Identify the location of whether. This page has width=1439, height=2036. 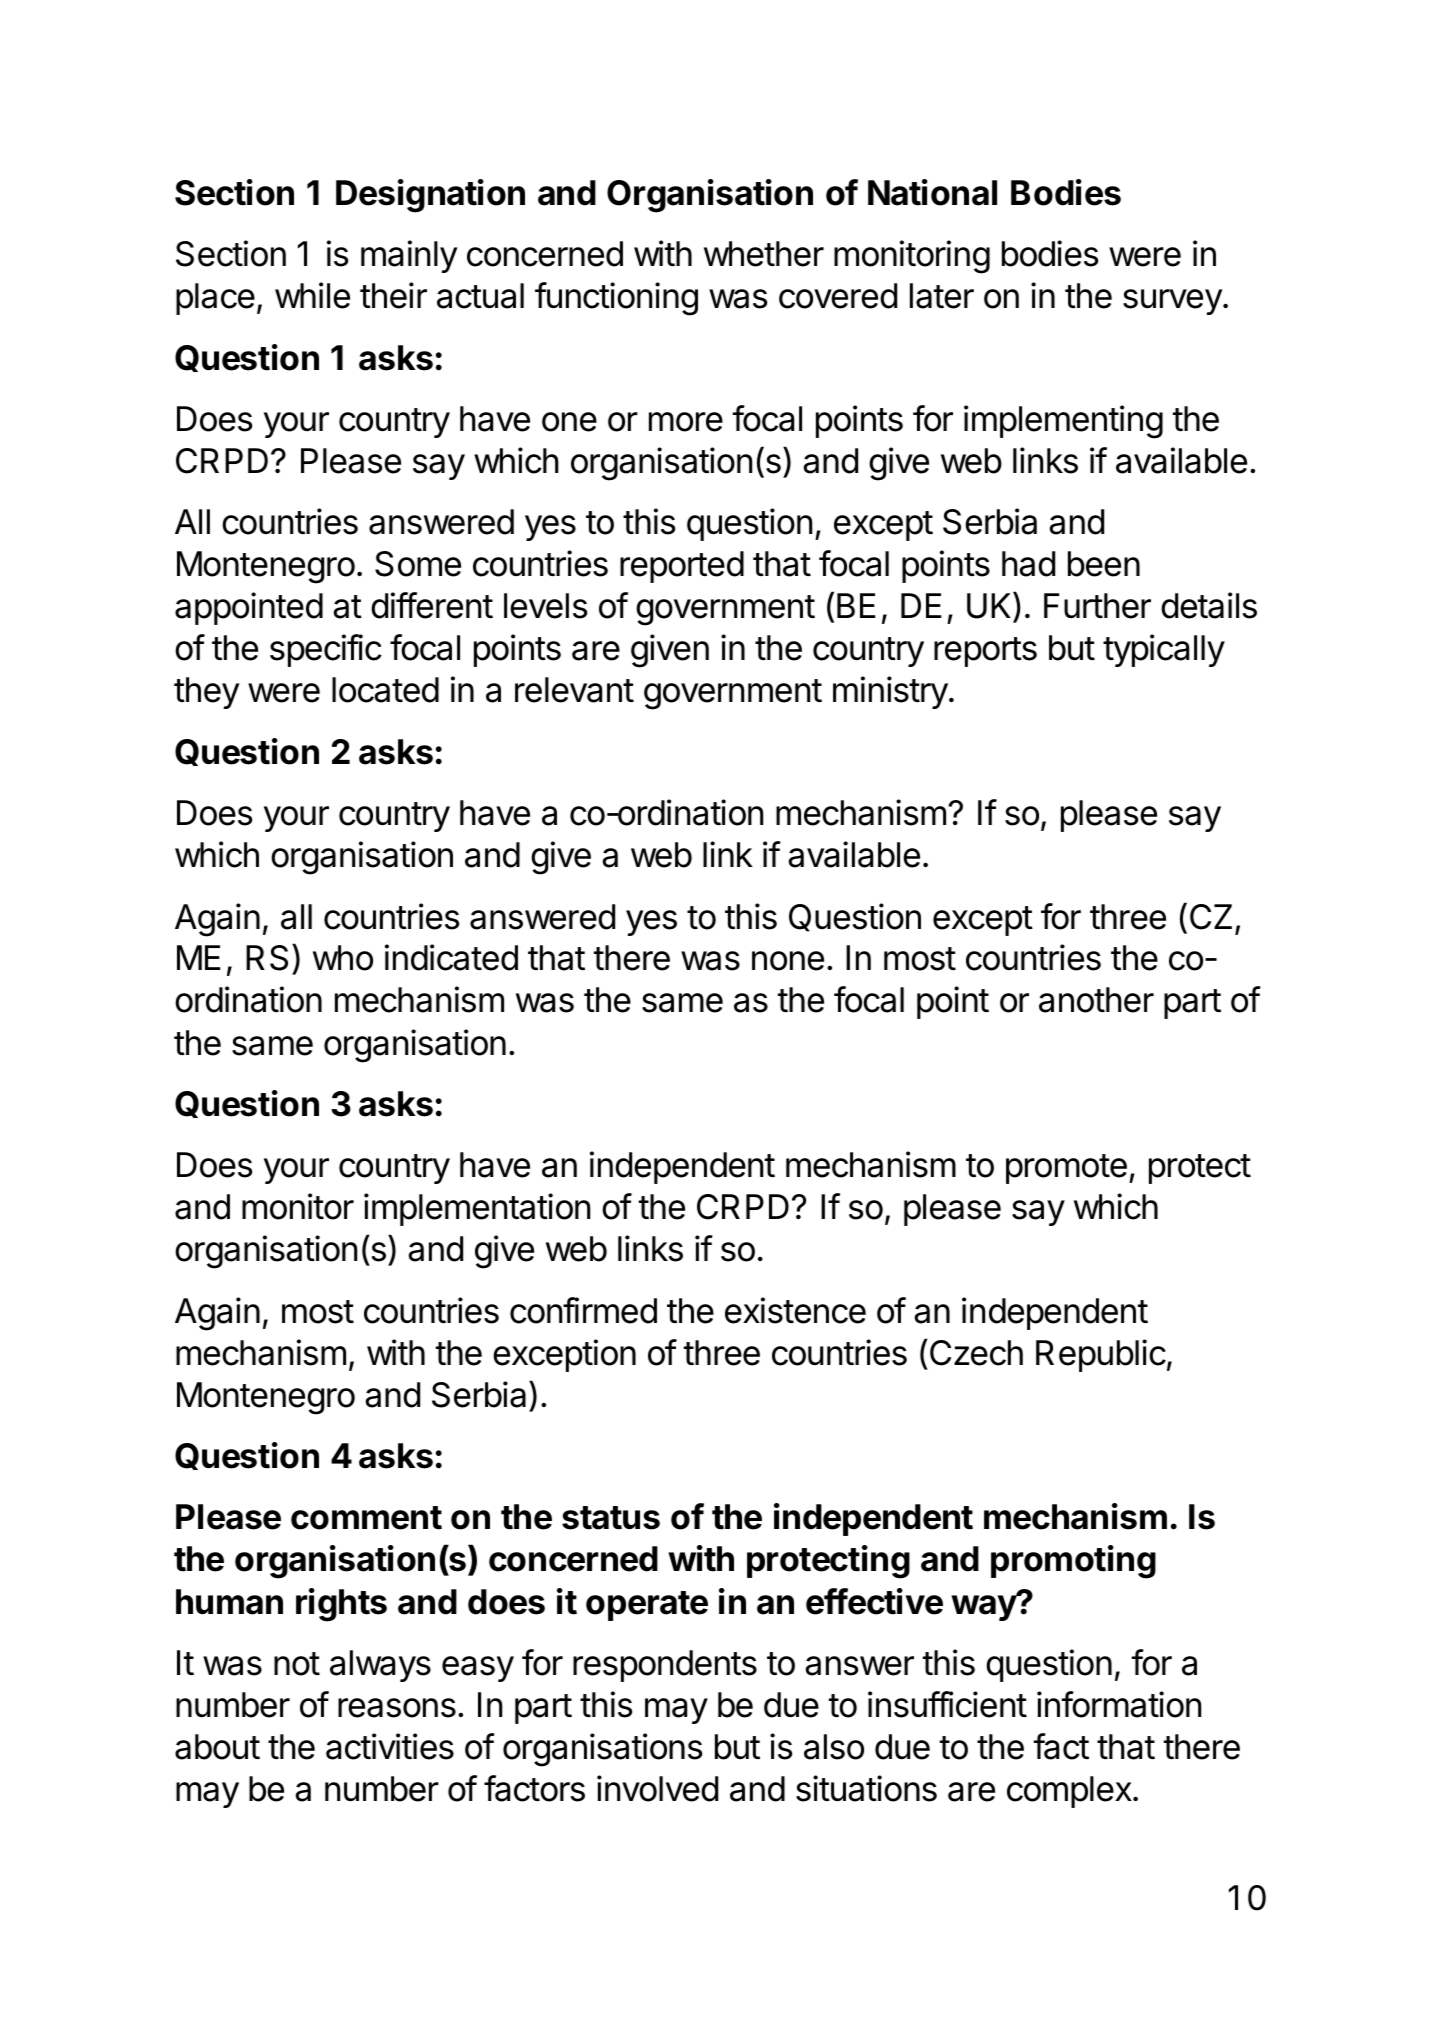
(764, 254).
